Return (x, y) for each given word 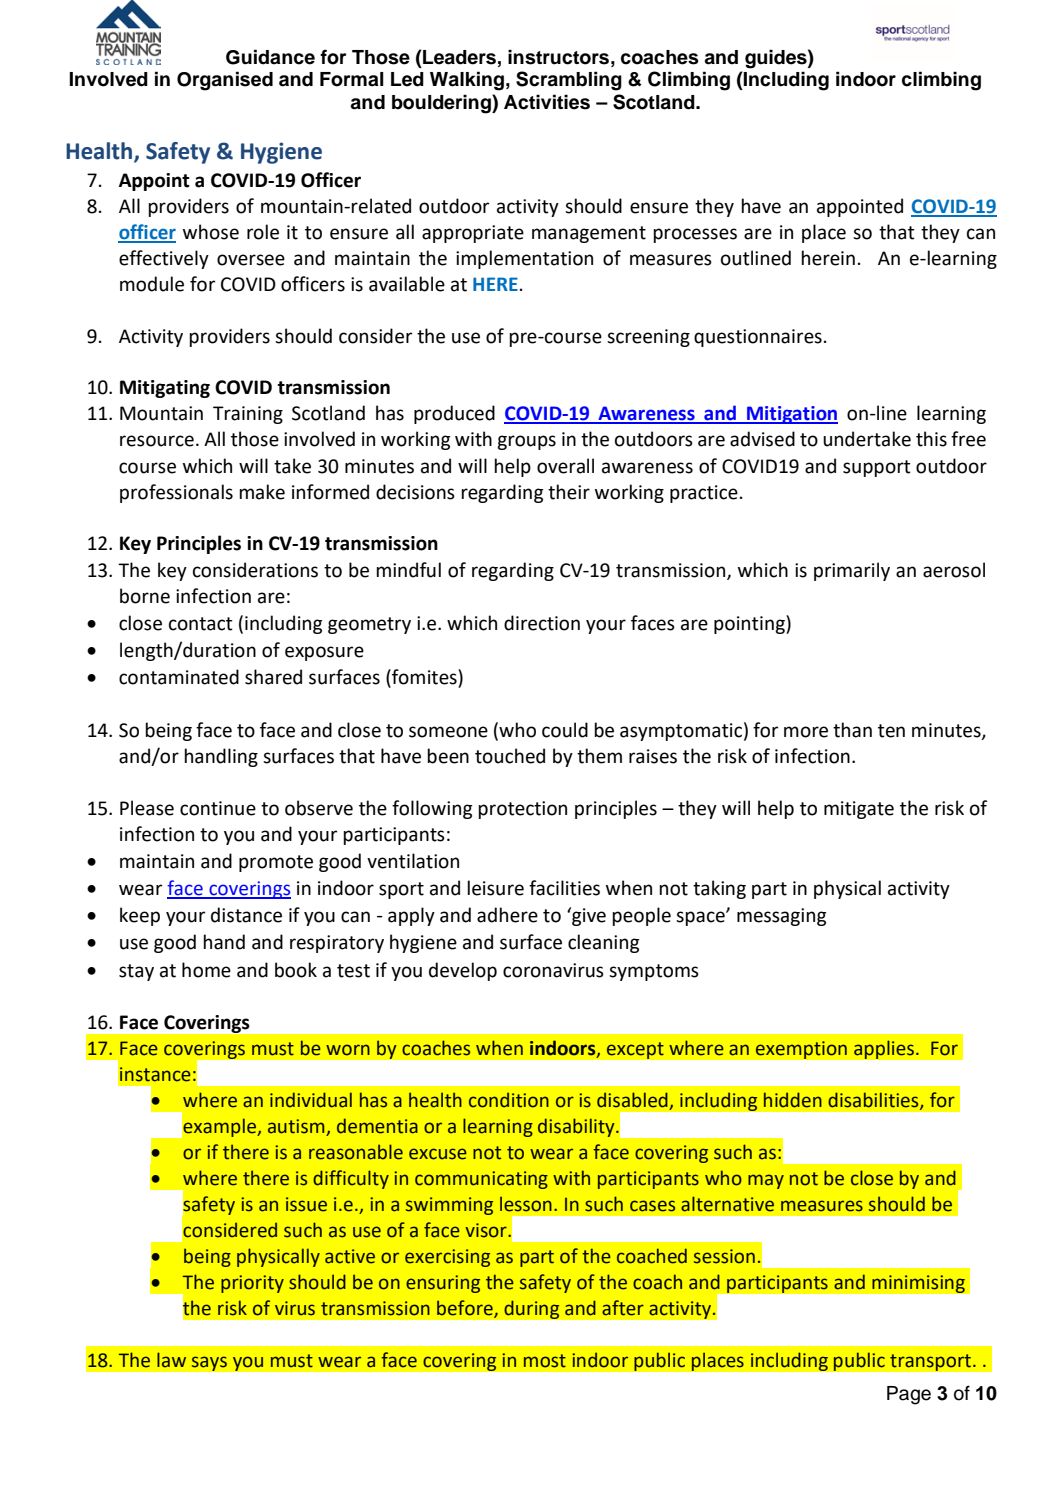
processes (695, 235)
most (545, 1361)
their (569, 492)
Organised (225, 81)
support (877, 468)
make (262, 492)
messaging (781, 917)
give (588, 916)
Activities (547, 102)
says (209, 1363)
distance (246, 915)
